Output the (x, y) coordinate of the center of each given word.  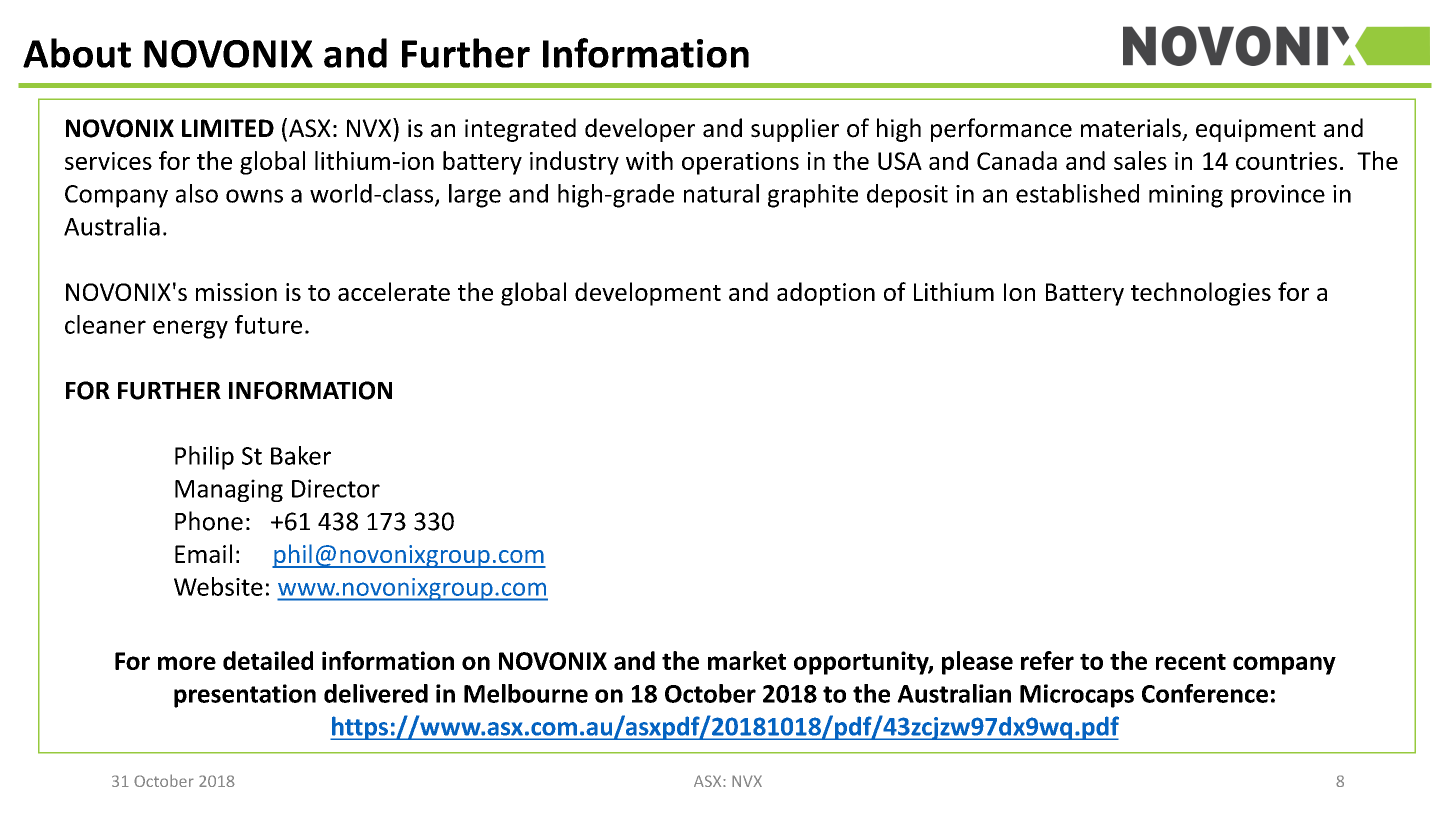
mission (236, 292)
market (747, 660)
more (187, 663)
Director (336, 488)
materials (1131, 128)
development (648, 294)
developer (640, 130)
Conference (1205, 693)
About (77, 53)
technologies (1201, 294)
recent (1191, 661)
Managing (229, 490)
